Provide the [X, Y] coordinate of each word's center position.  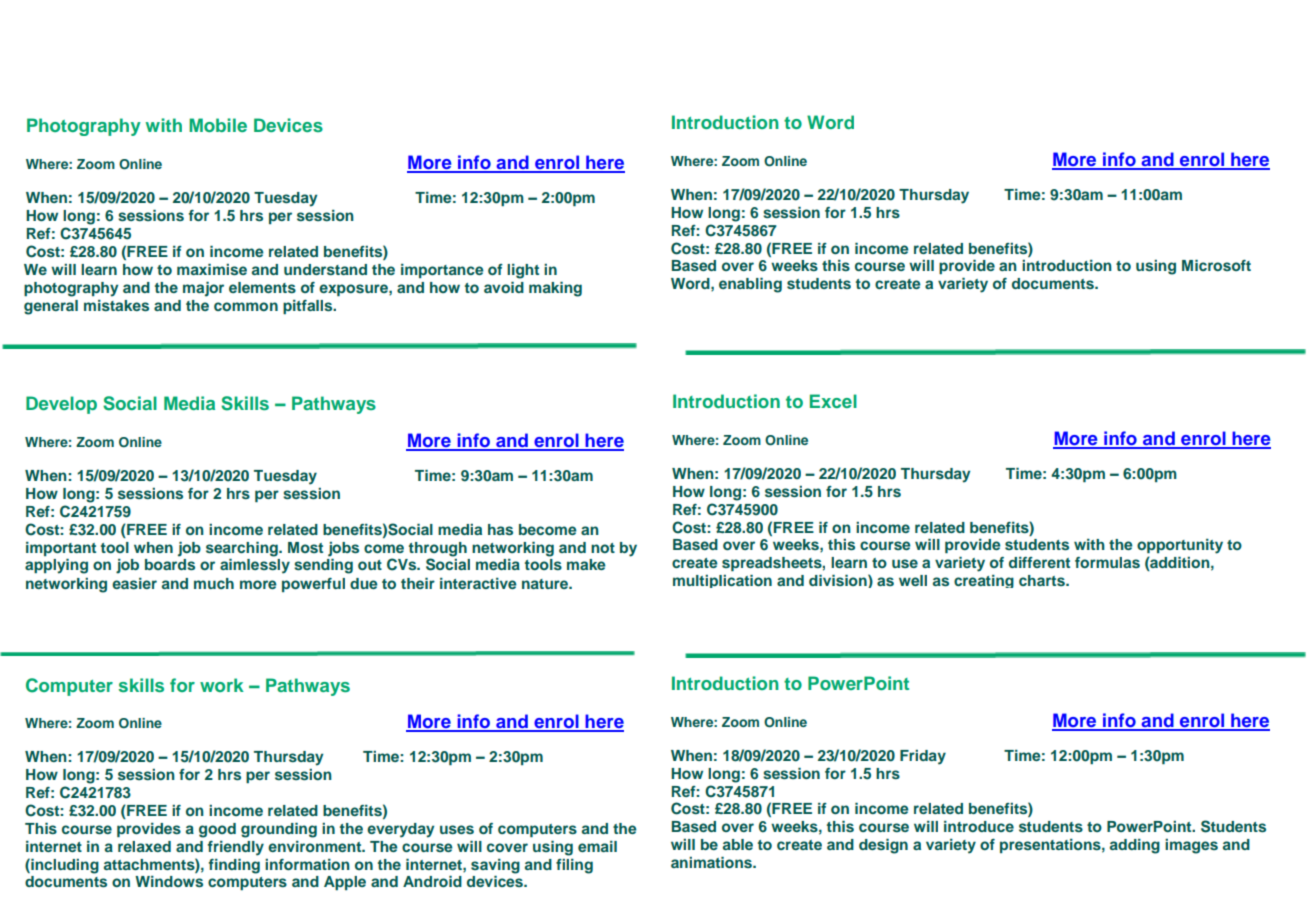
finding [234, 866]
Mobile [218, 125]
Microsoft [1216, 265]
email [597, 846]
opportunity [1180, 546]
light [523, 271]
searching [243, 549]
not [603, 548]
